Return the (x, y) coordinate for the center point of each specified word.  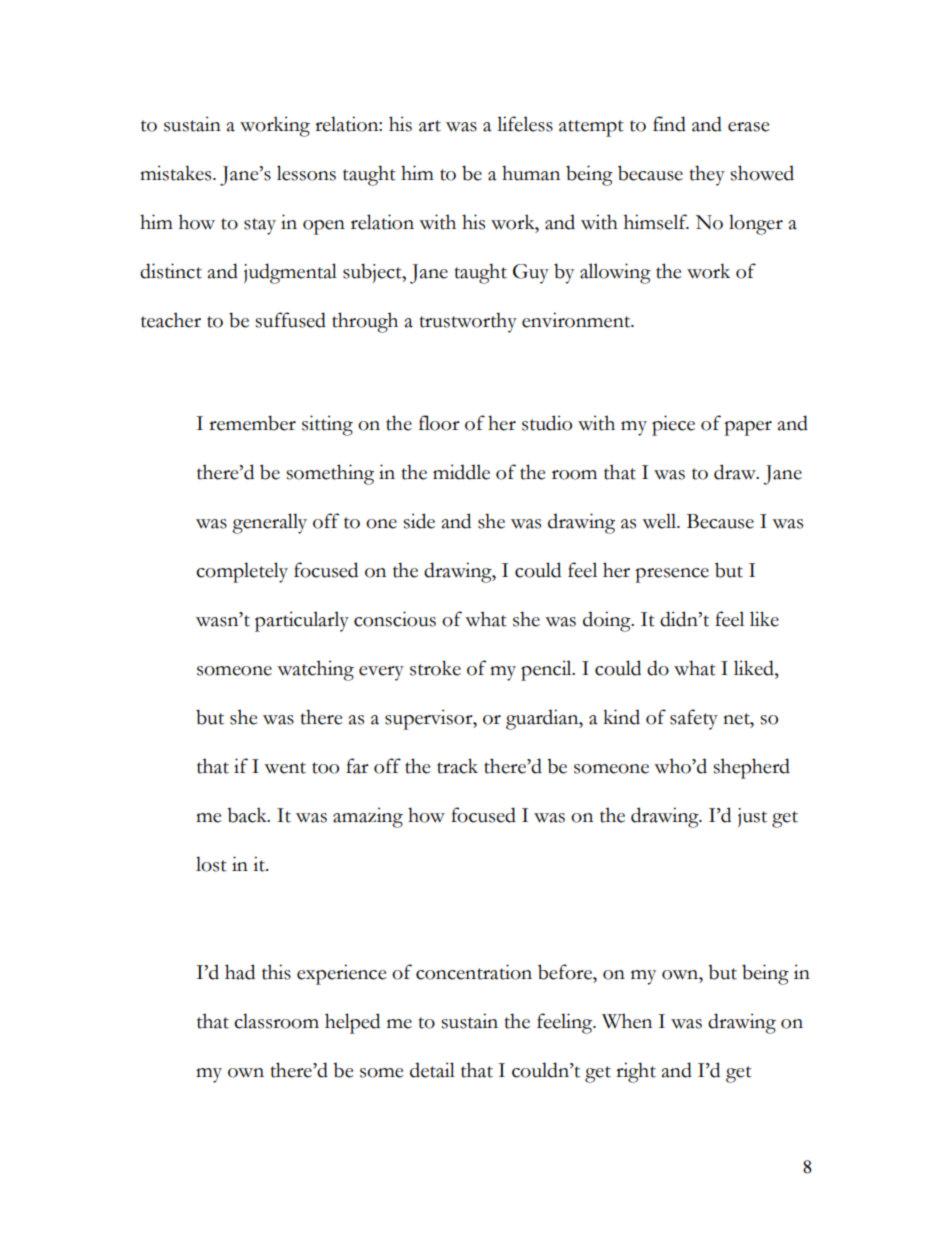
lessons (306, 173)
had (240, 972)
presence (672, 575)
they (707, 175)
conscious (395, 619)
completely (242, 572)
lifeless (525, 124)
